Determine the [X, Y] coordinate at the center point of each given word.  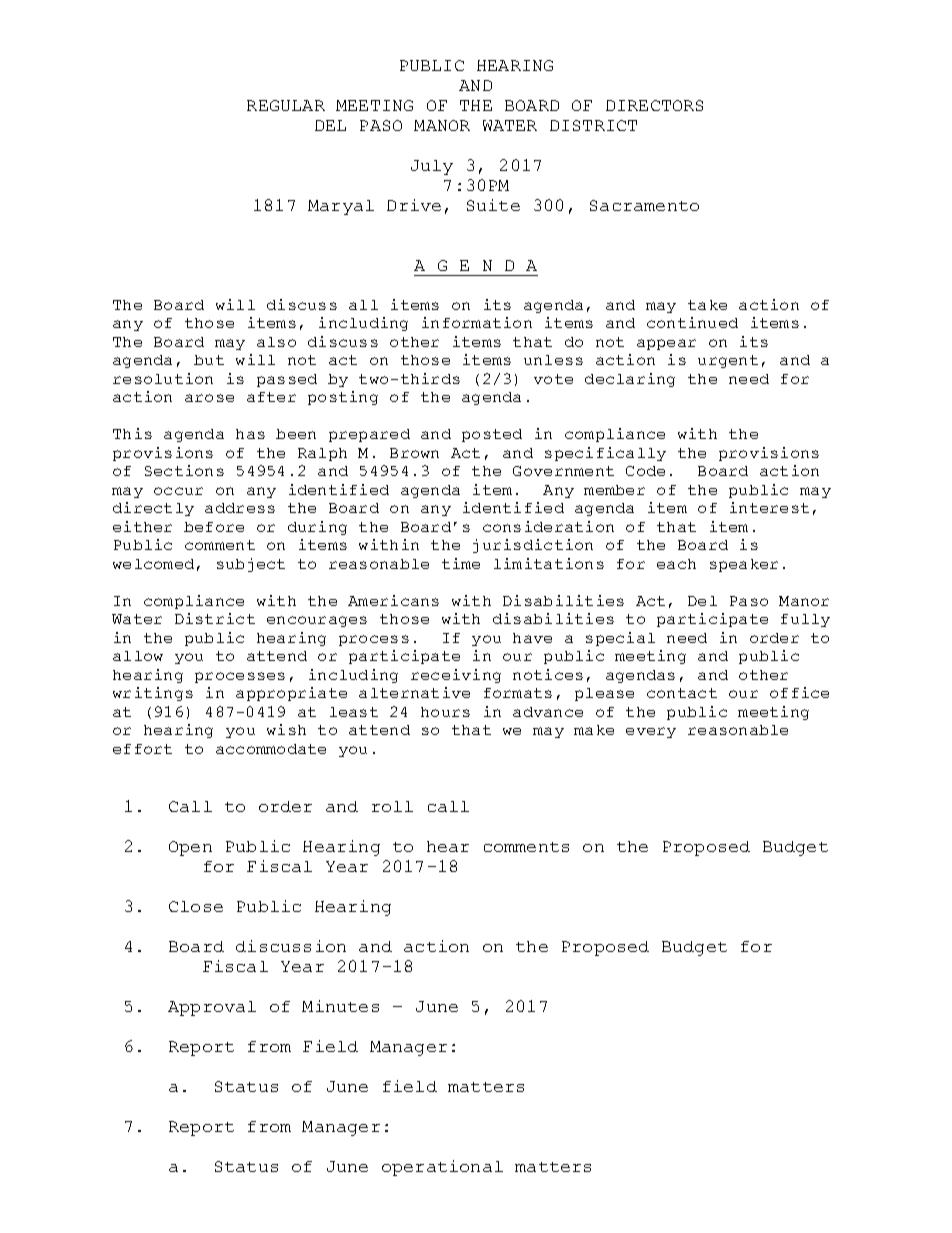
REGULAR [286, 105]
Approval [212, 1008]
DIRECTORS [654, 105]
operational [442, 1168]
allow [138, 656]
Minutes [340, 1006]
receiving [456, 676]
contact [682, 693]
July [432, 167]
